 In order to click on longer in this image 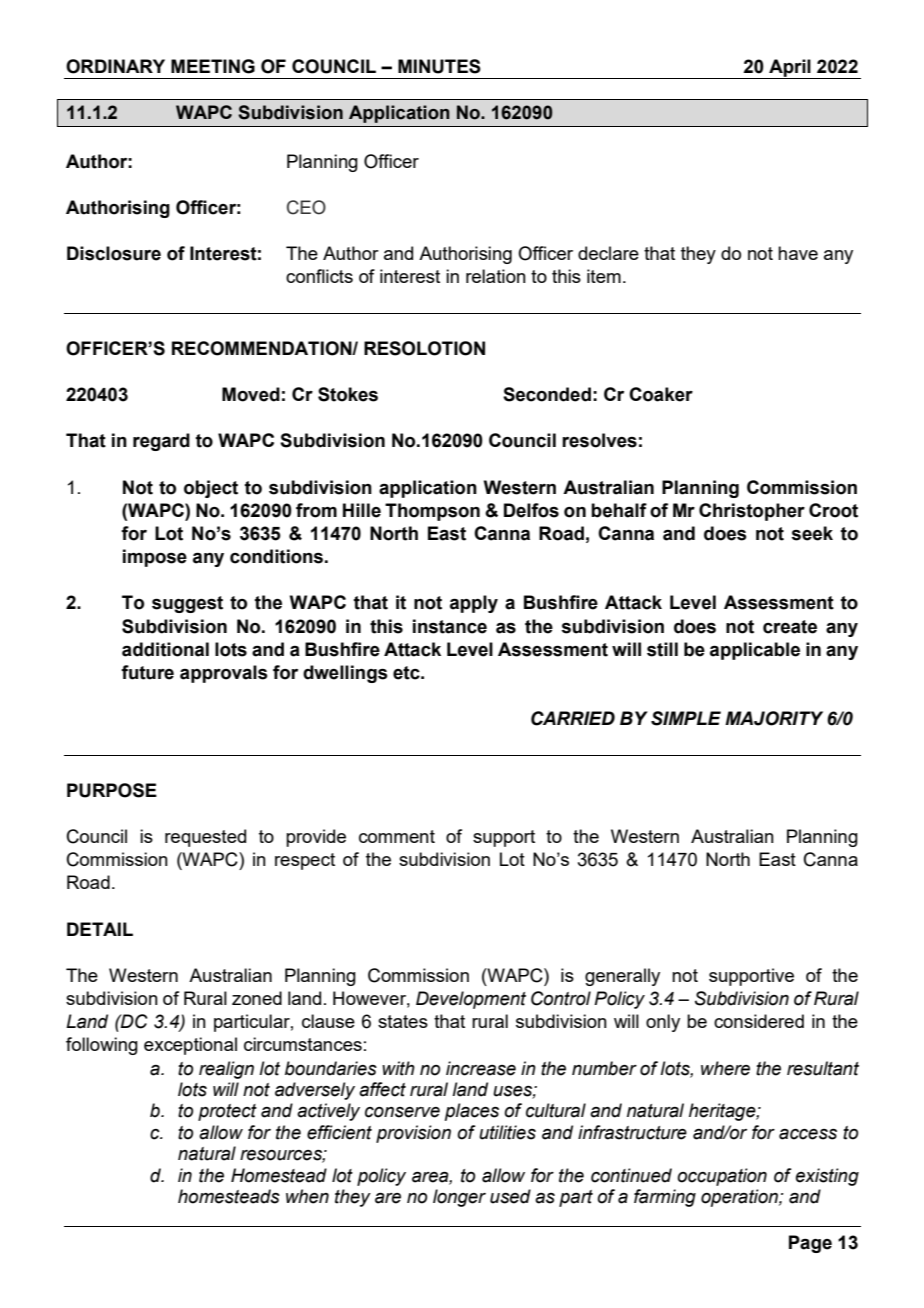, I will do `click(459, 1198)`.
